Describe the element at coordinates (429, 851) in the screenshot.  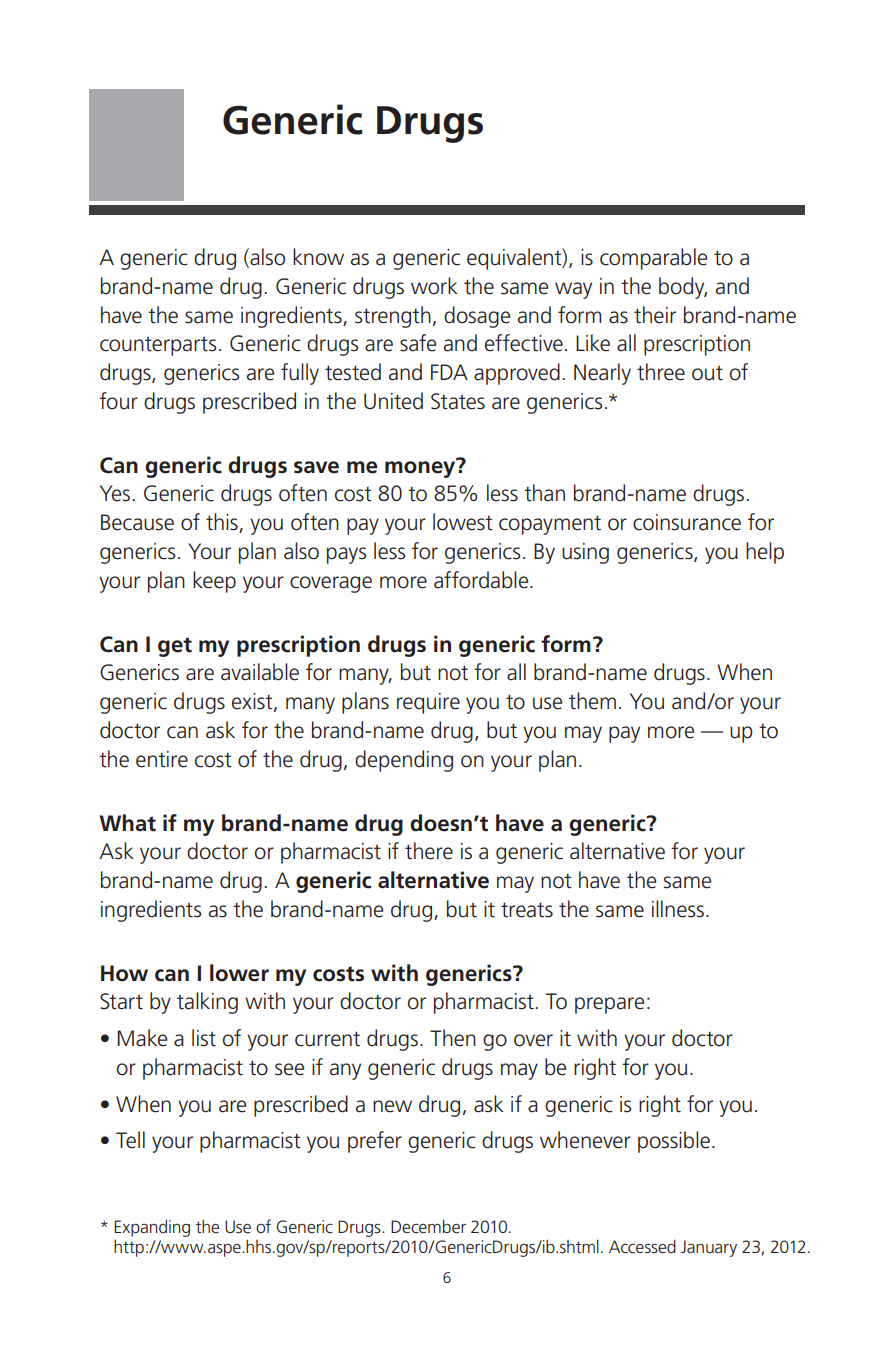
I see `there` at that location.
